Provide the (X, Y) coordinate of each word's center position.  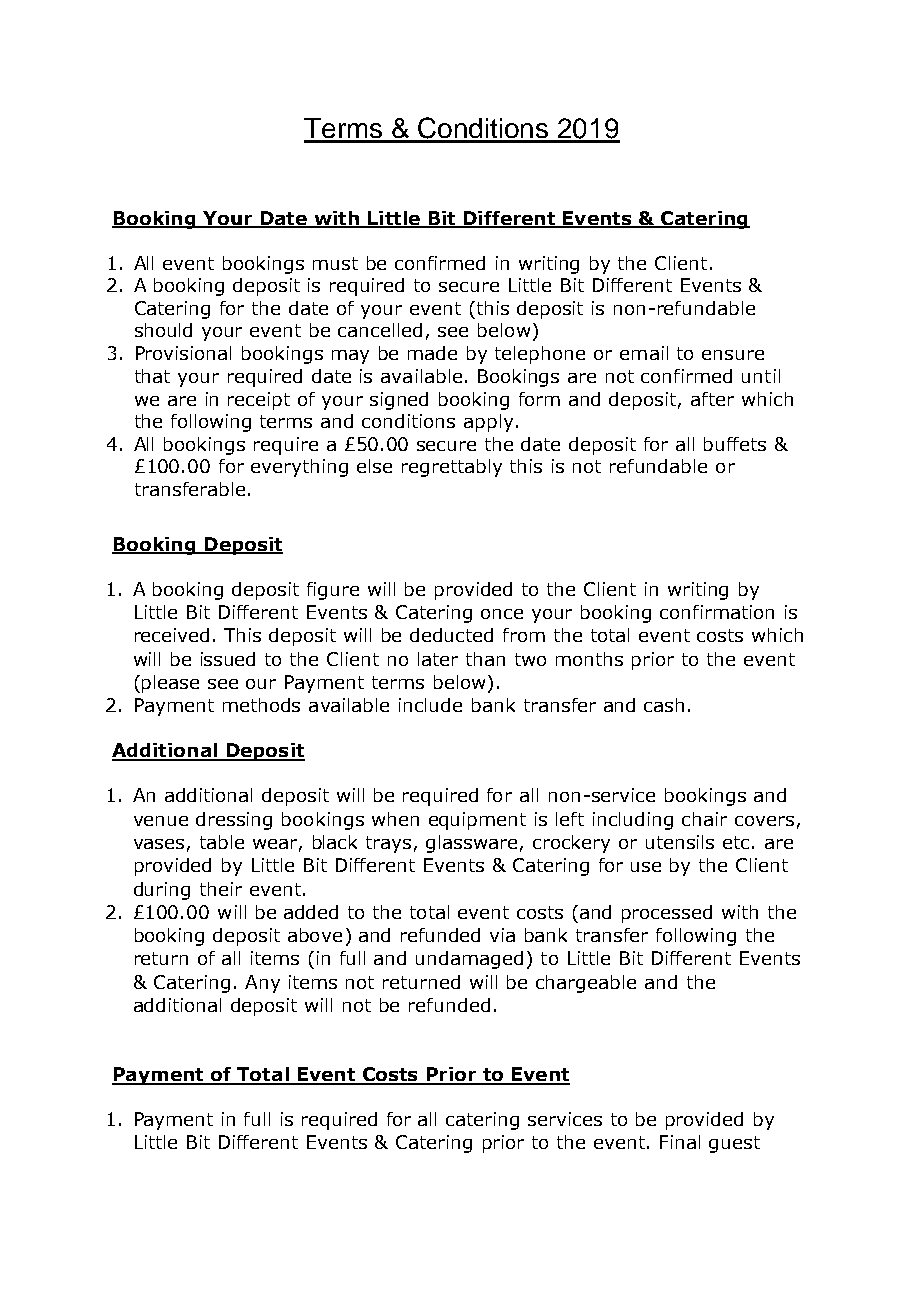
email (644, 353)
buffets (735, 444)
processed (667, 914)
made (432, 353)
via (502, 935)
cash (664, 705)
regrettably (452, 468)
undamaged (469, 960)
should (163, 330)
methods (261, 705)
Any (262, 984)
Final (680, 1142)
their (221, 889)
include (430, 705)
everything (299, 468)
